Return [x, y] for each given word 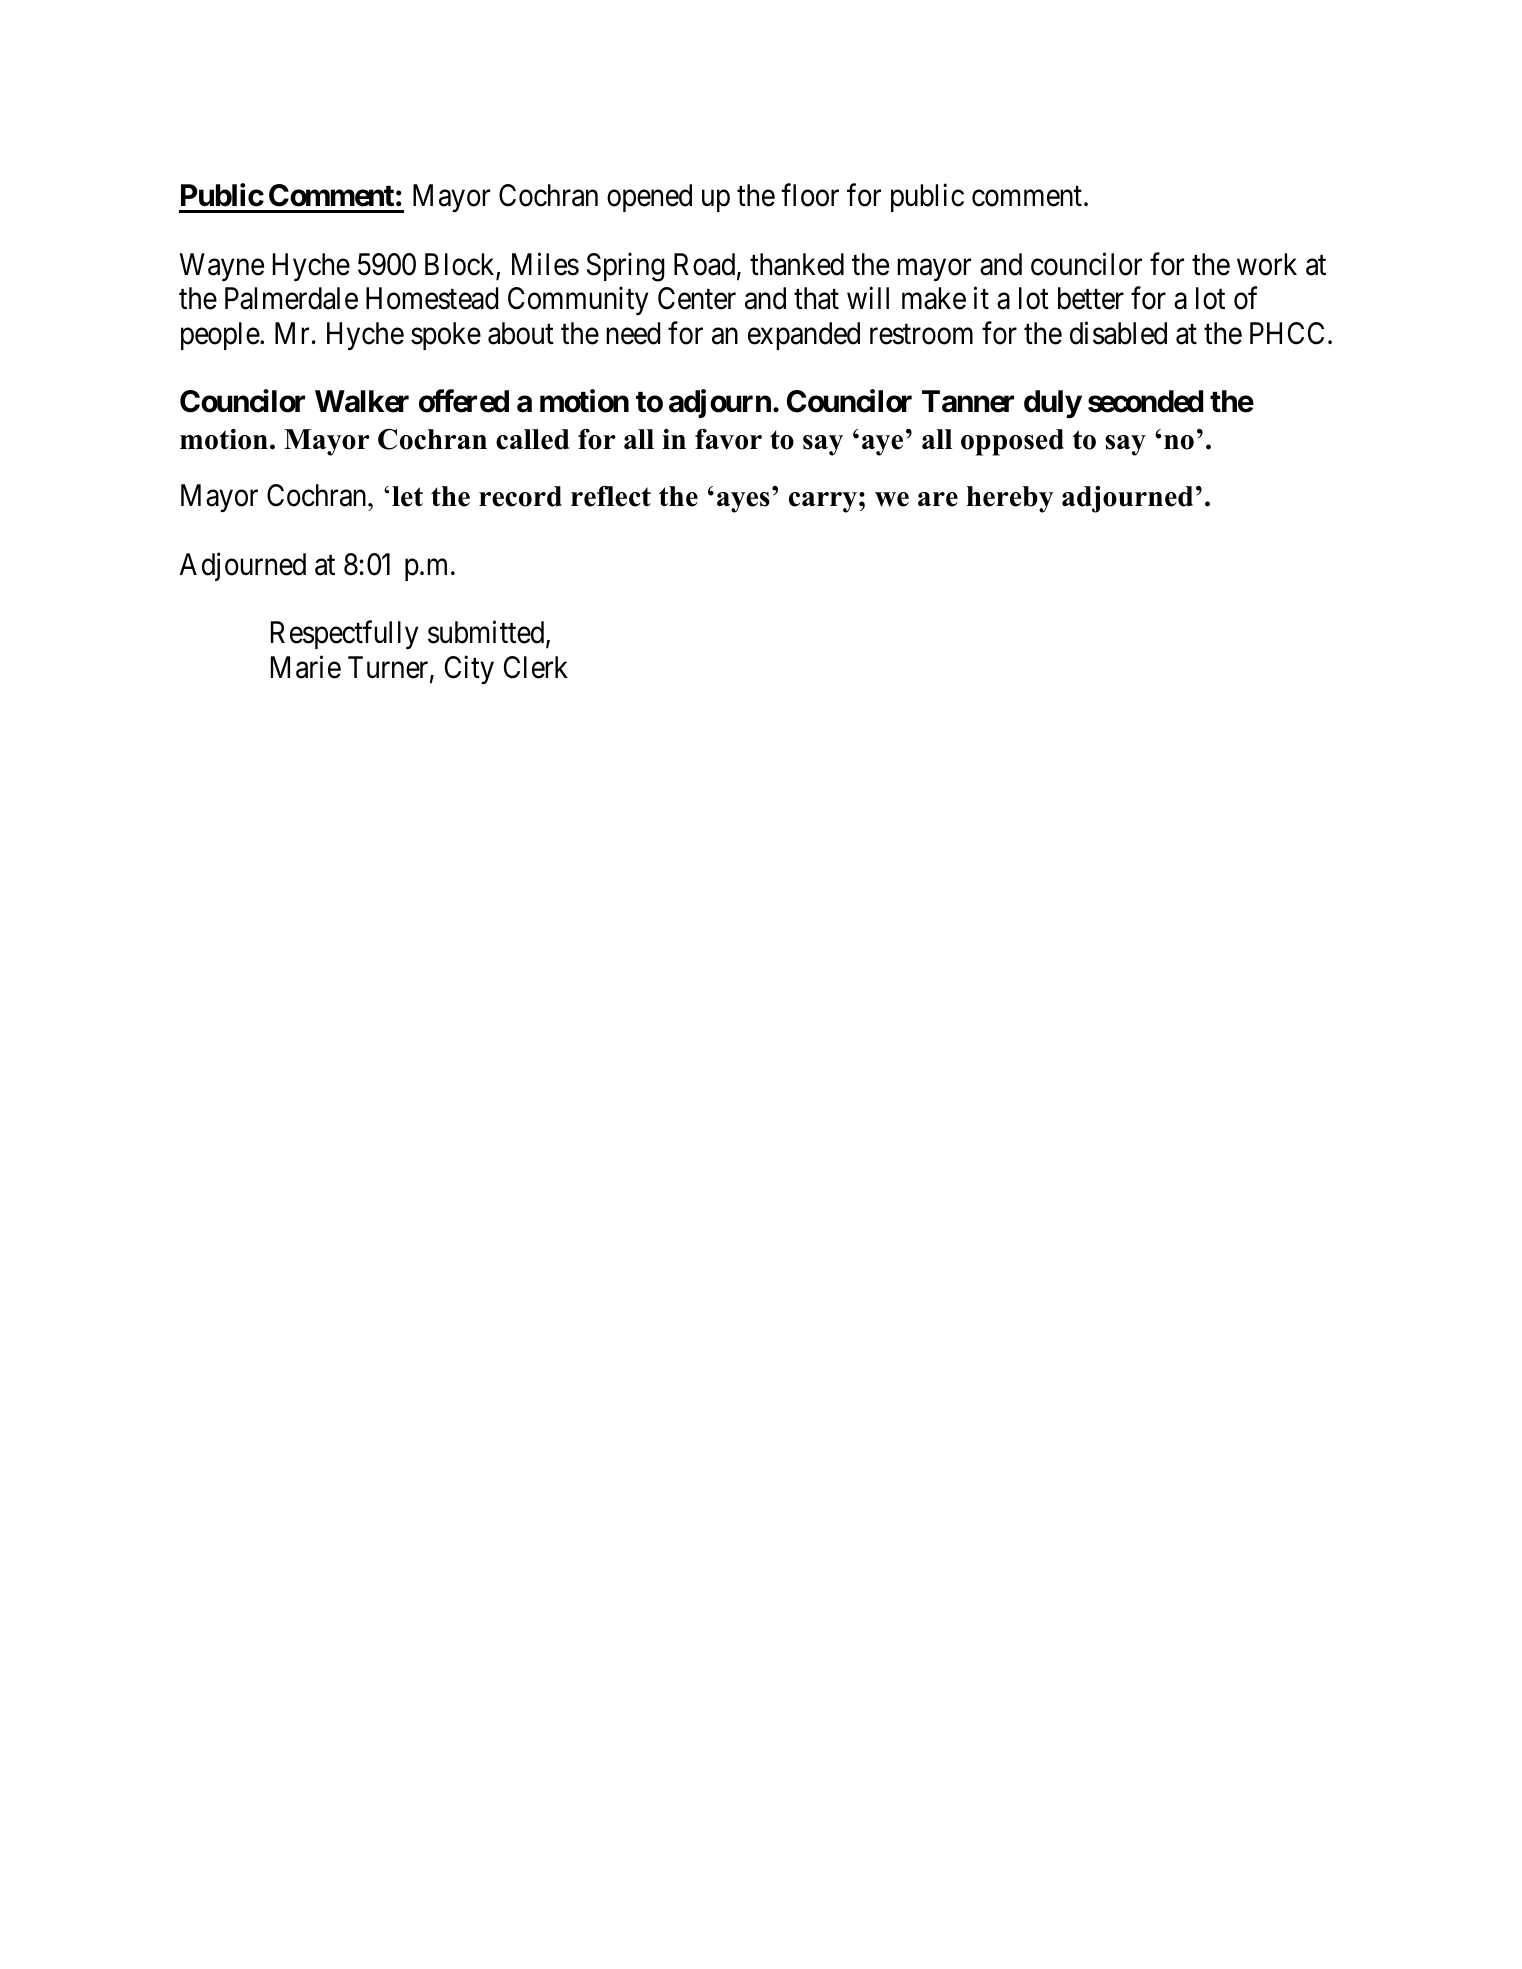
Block [461, 265]
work [1267, 264]
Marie [306, 667]
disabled [1118, 333]
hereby [1010, 499]
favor [728, 439]
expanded [804, 336]
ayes [743, 502]
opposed [1012, 442]
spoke [446, 336]
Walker [362, 401]
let [407, 496]
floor [810, 195]
